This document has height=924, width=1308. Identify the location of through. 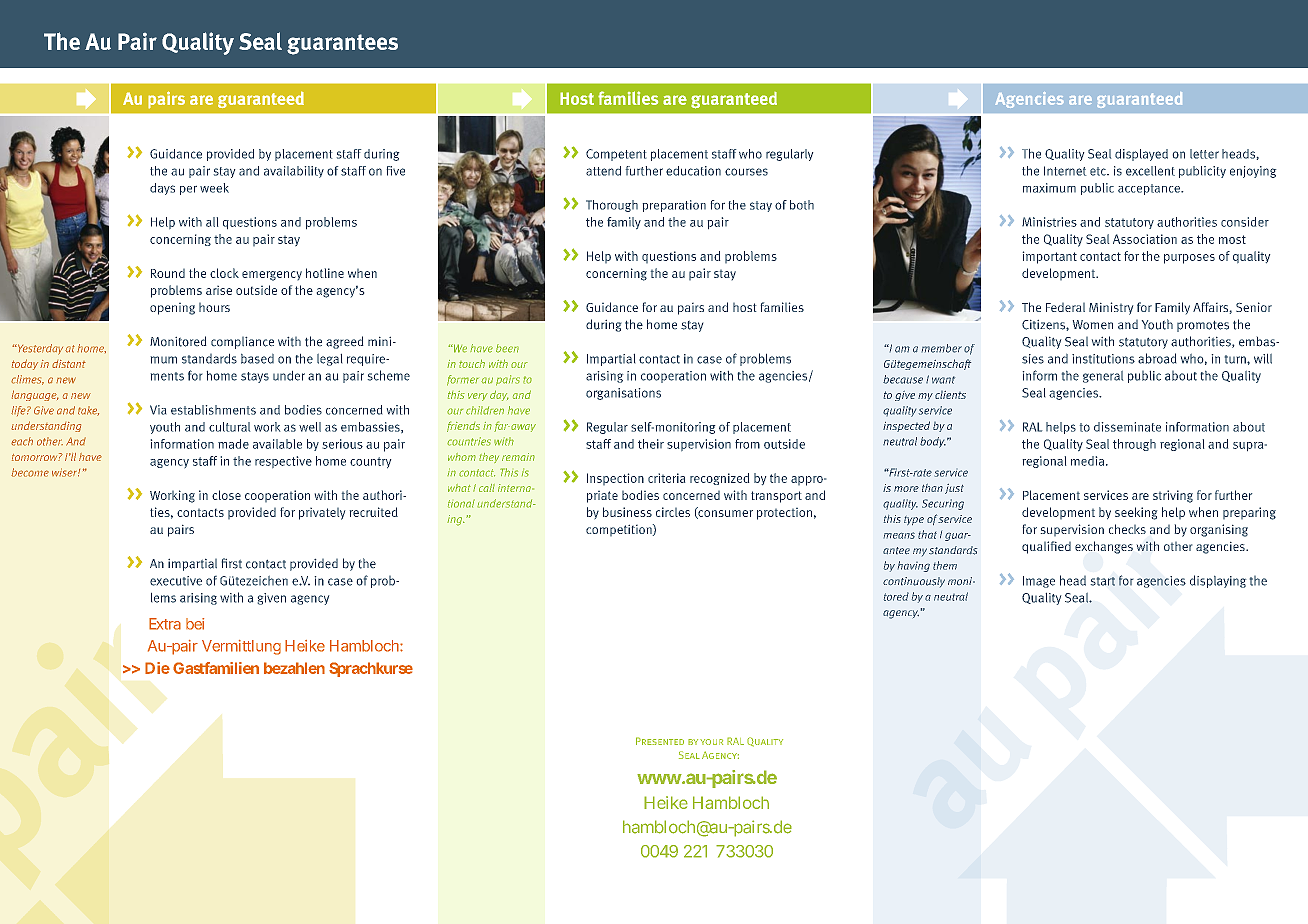
(1134, 445).
